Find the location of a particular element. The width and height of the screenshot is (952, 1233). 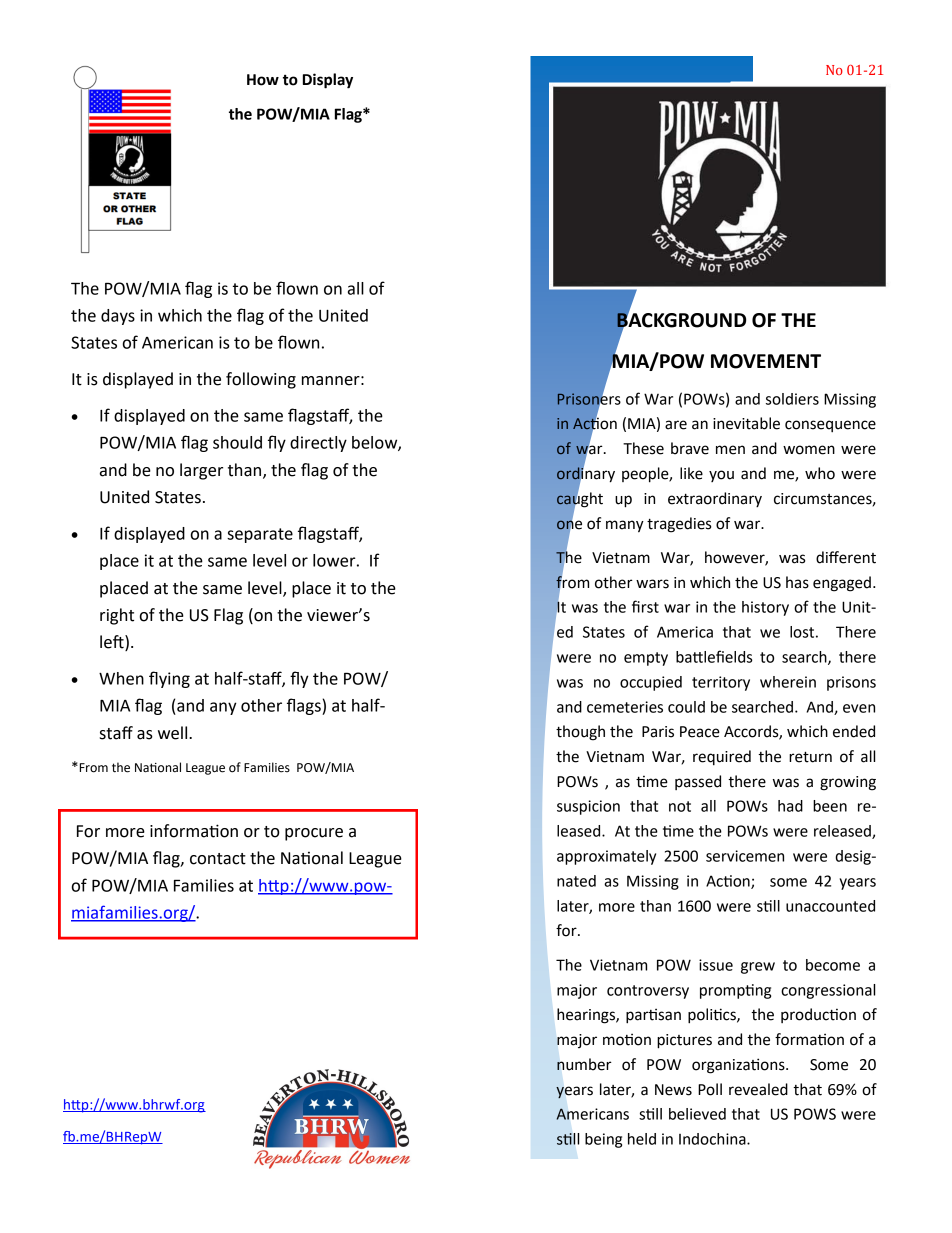

following is located at coordinates (261, 380).
